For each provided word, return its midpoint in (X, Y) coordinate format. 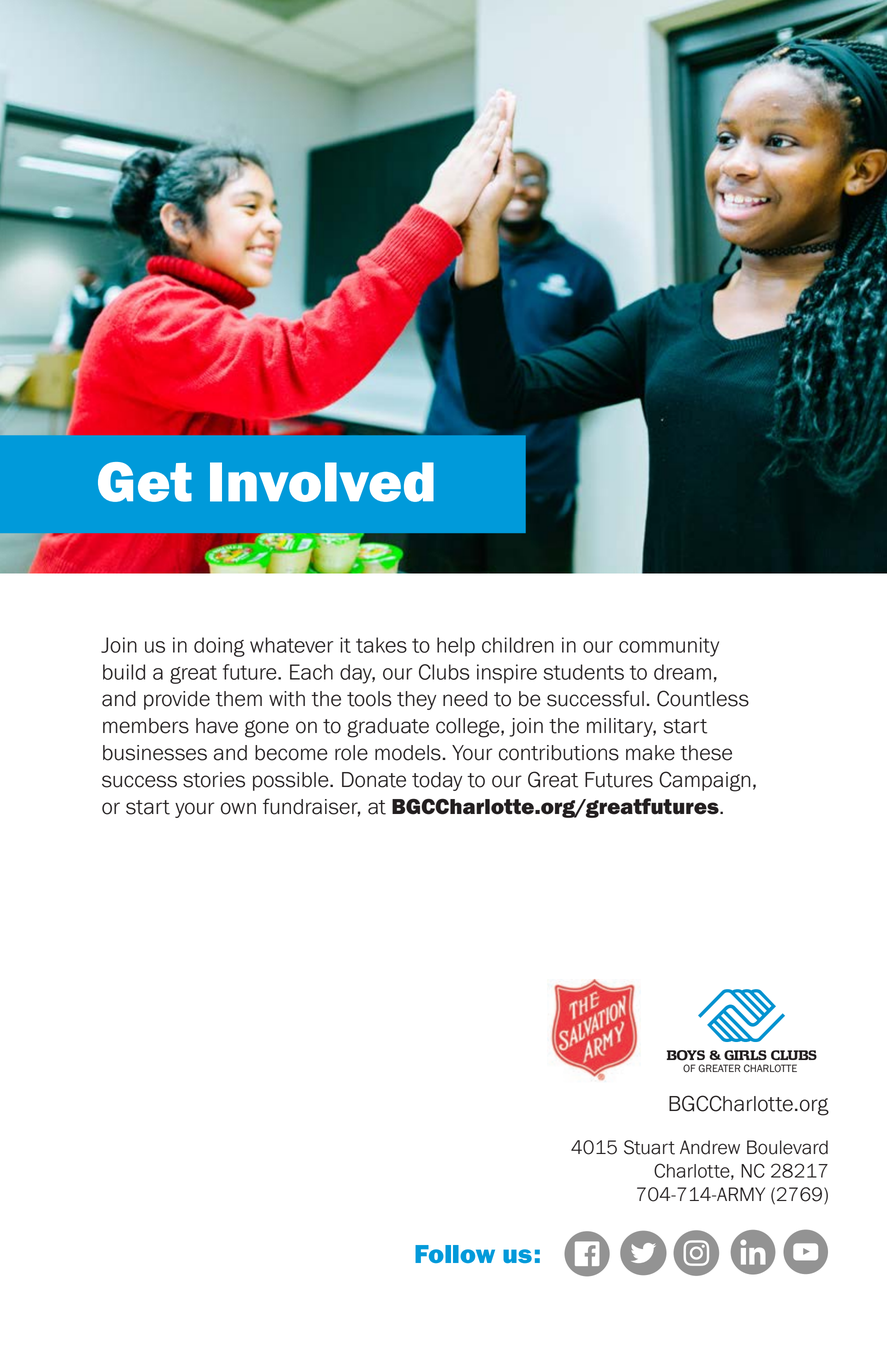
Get (145, 482)
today (437, 781)
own (238, 808)
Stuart (649, 1147)
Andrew (710, 1147)
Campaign (704, 781)
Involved (322, 482)
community (669, 647)
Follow (455, 1254)
